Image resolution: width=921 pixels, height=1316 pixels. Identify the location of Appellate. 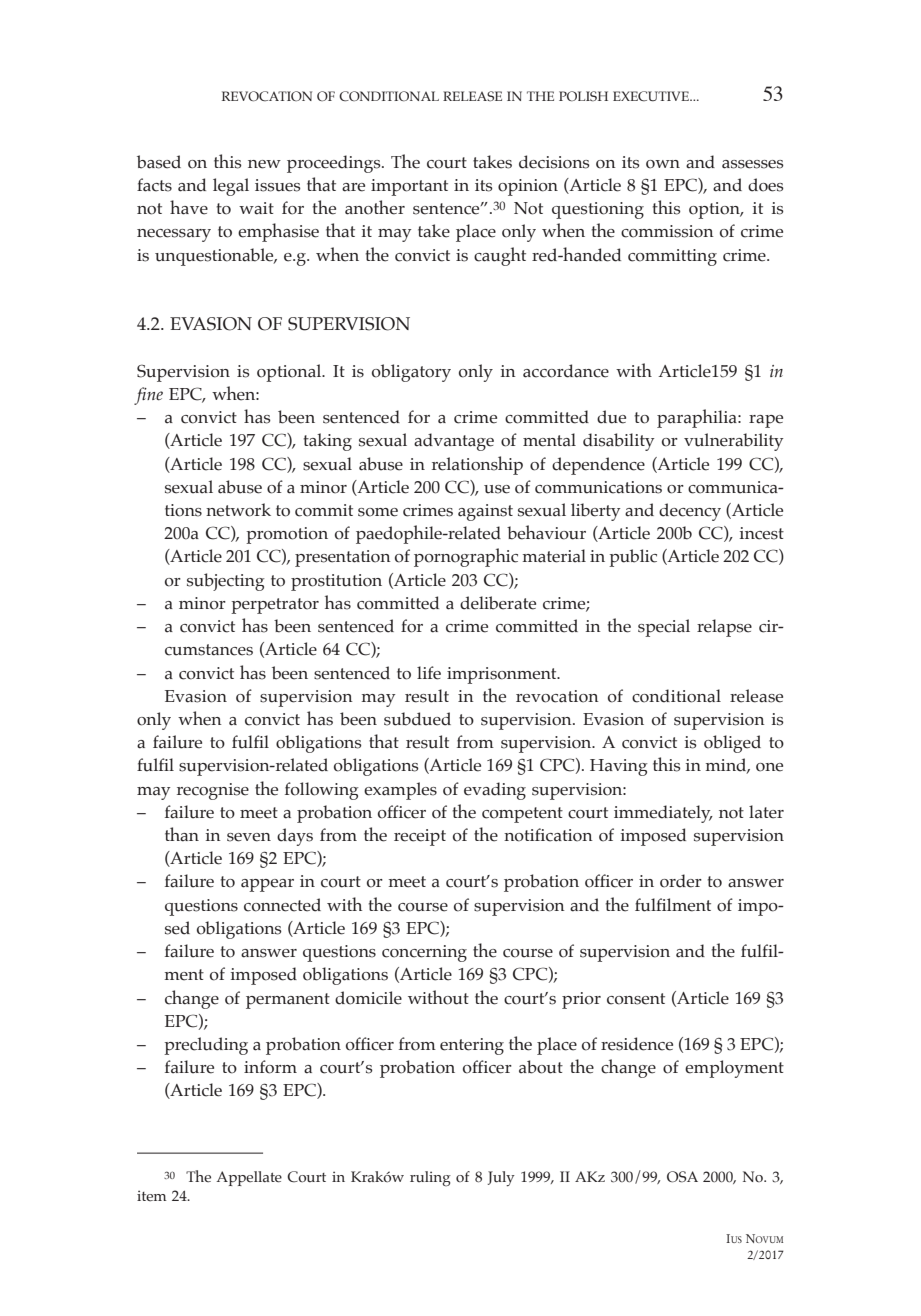
(249, 1178).
